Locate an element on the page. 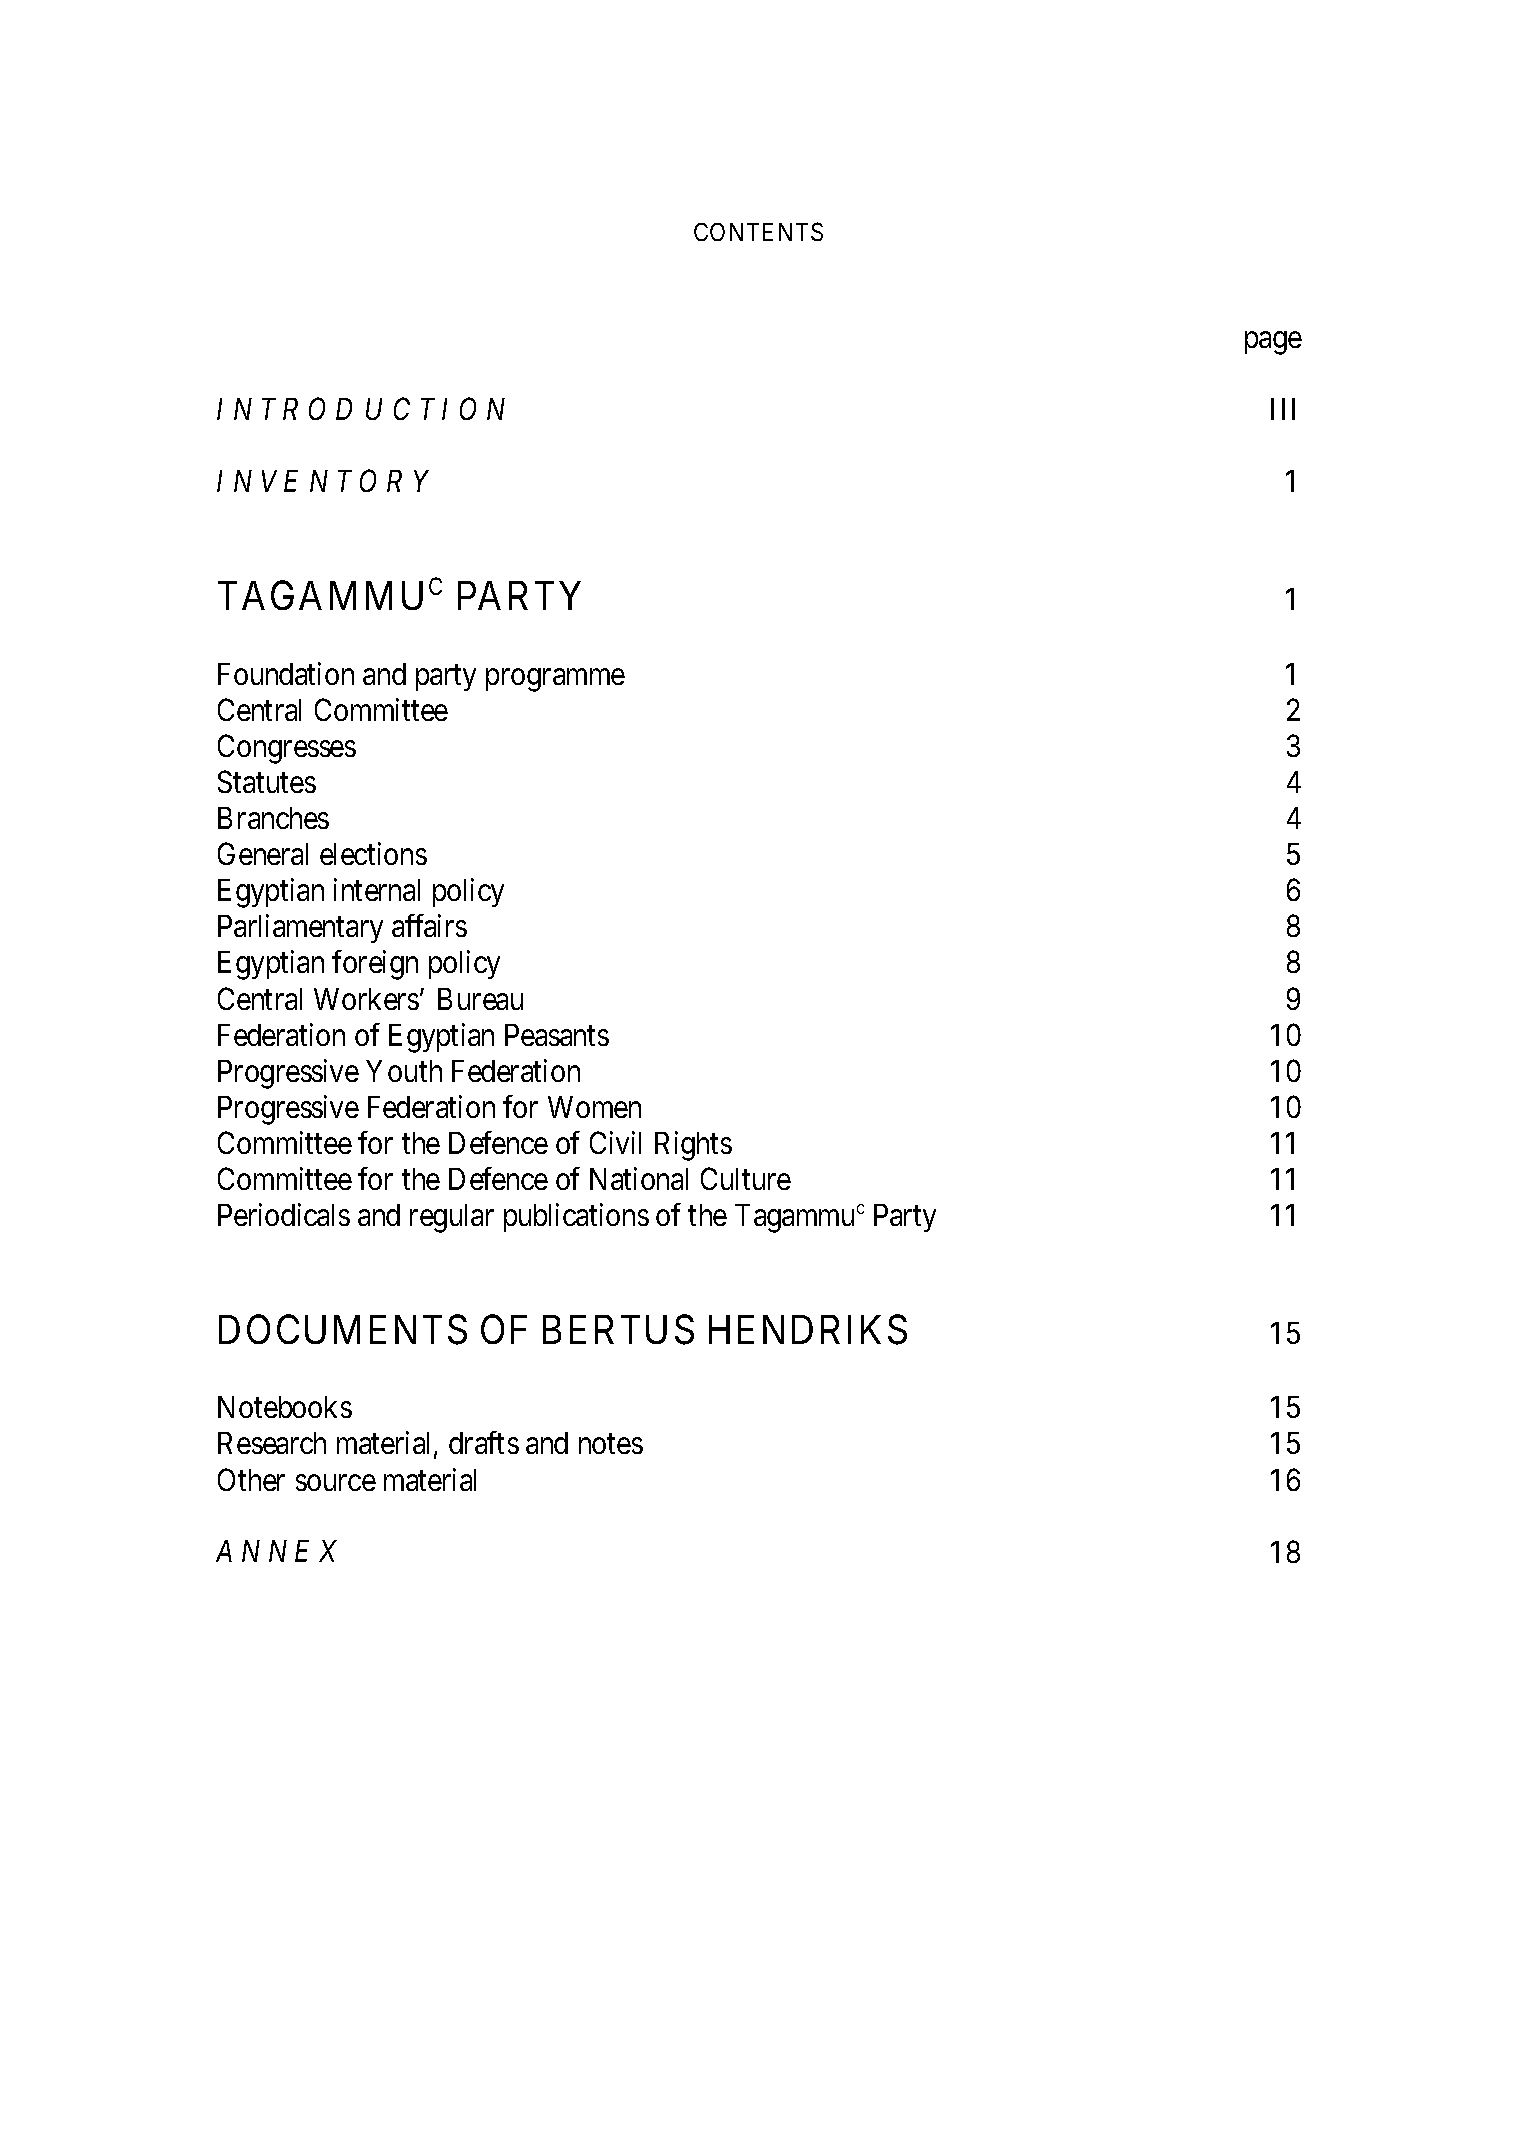 Image resolution: width=1517 pixels, height=2147 pixels. Peasants is located at coordinates (557, 1035).
